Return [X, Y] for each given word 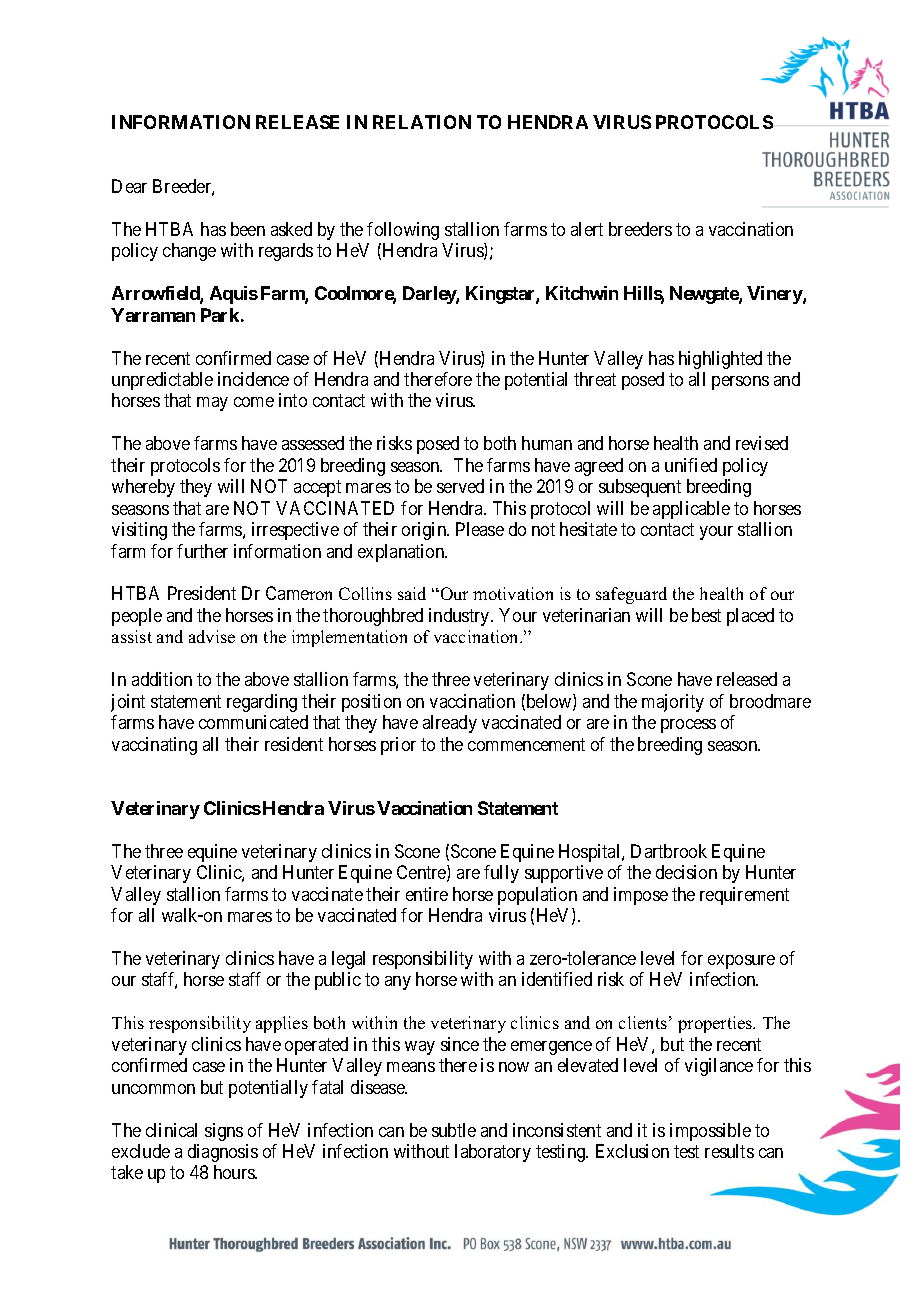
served [460, 486]
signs [224, 1132]
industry [460, 617]
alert [587, 229]
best [706, 615]
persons [740, 383]
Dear [129, 186]
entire [427, 894]
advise [212, 636]
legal [348, 960]
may [212, 404]
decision [686, 872]
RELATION [422, 122]
